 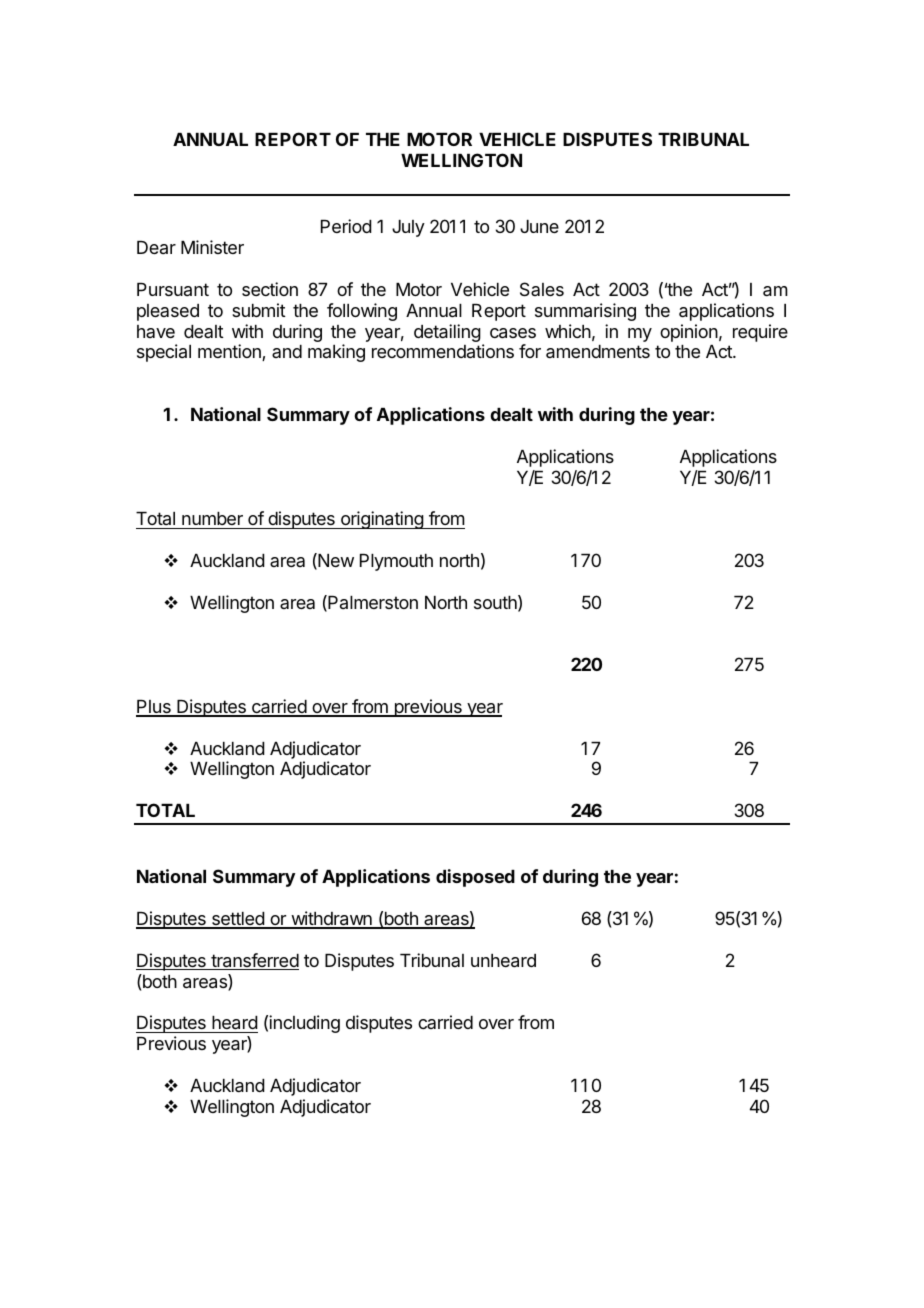 I want to click on July, so click(x=408, y=228).
